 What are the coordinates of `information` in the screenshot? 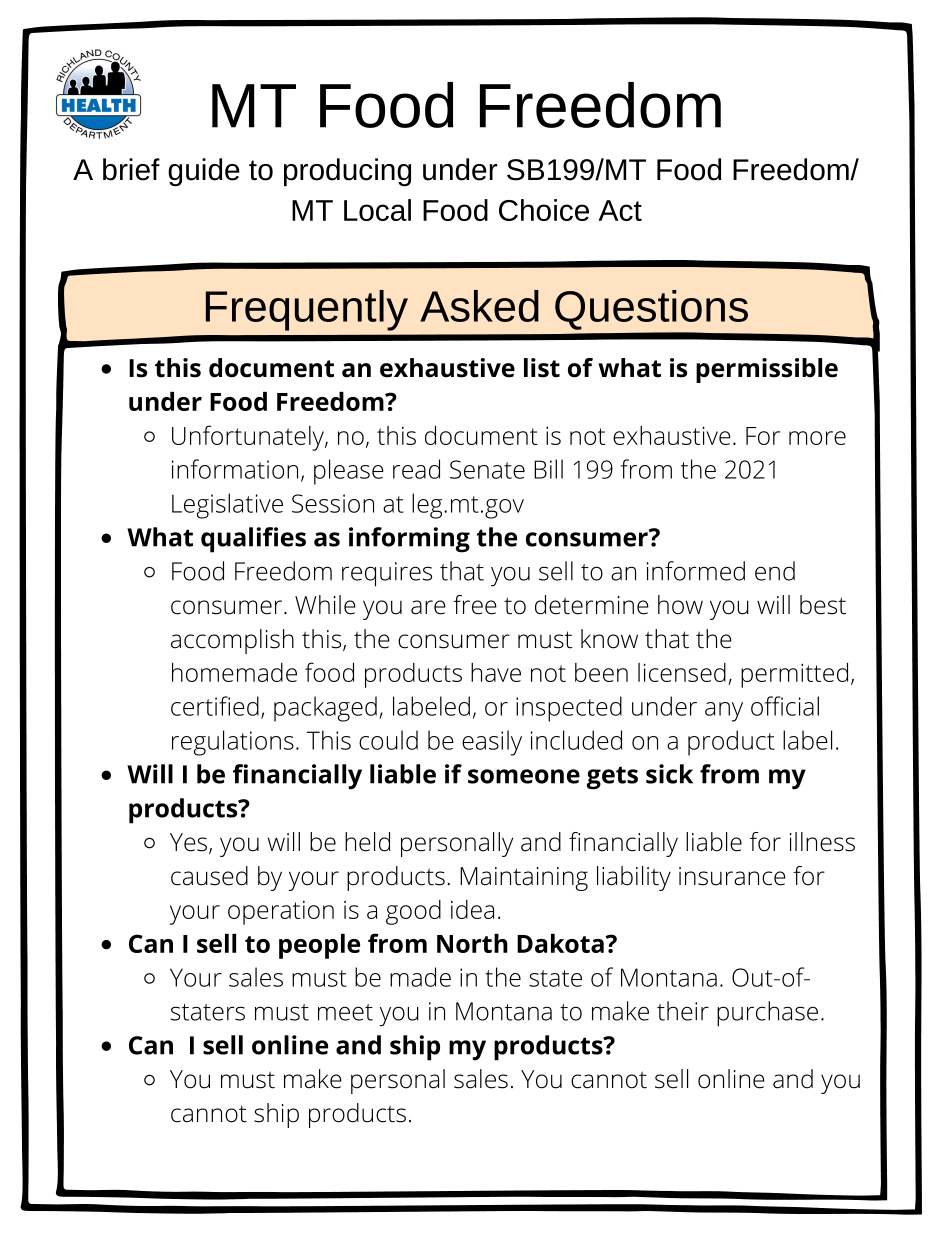 It's located at (235, 469).
